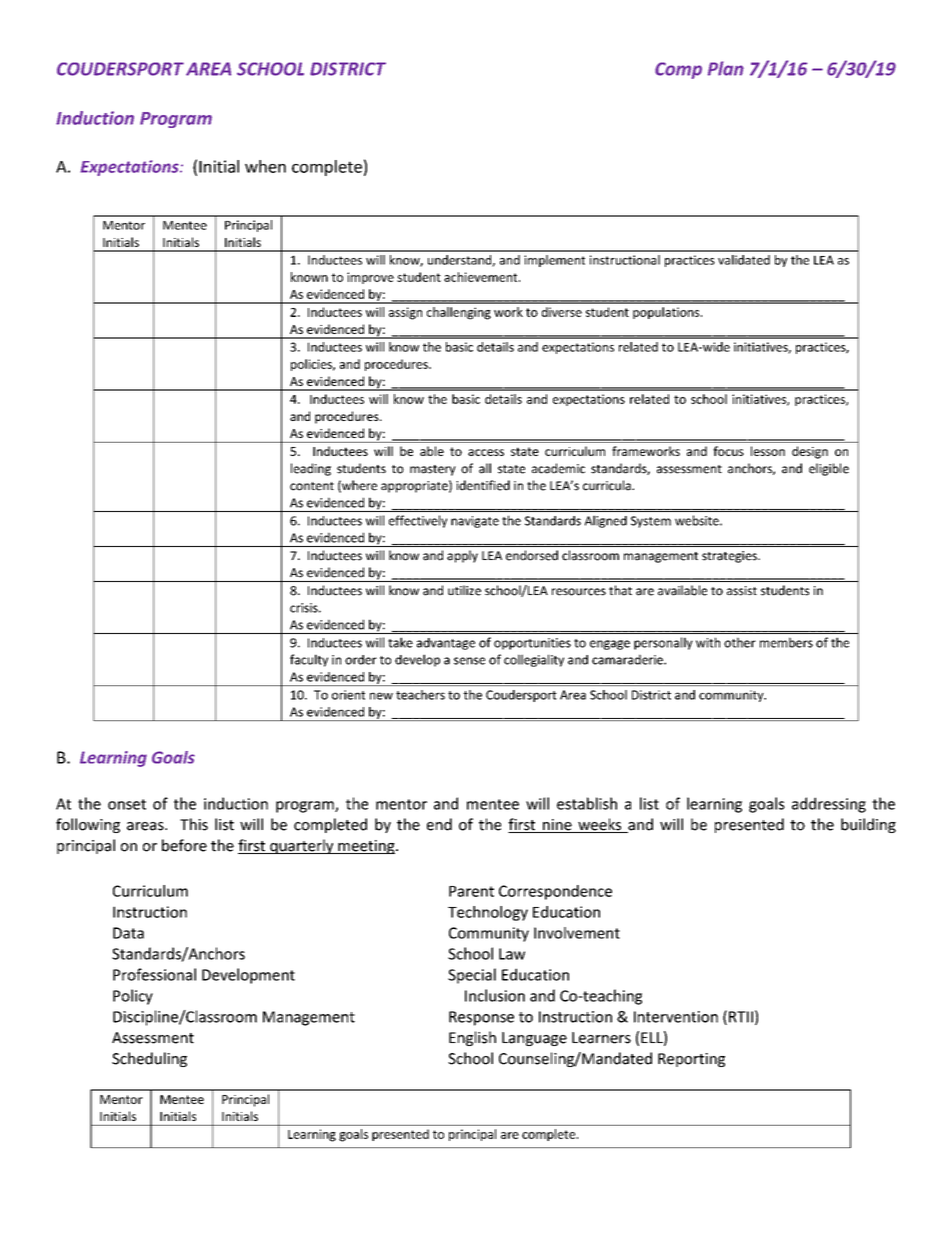  Describe the element at coordinates (730, 557) in the screenshot. I see `strategies` at that location.
